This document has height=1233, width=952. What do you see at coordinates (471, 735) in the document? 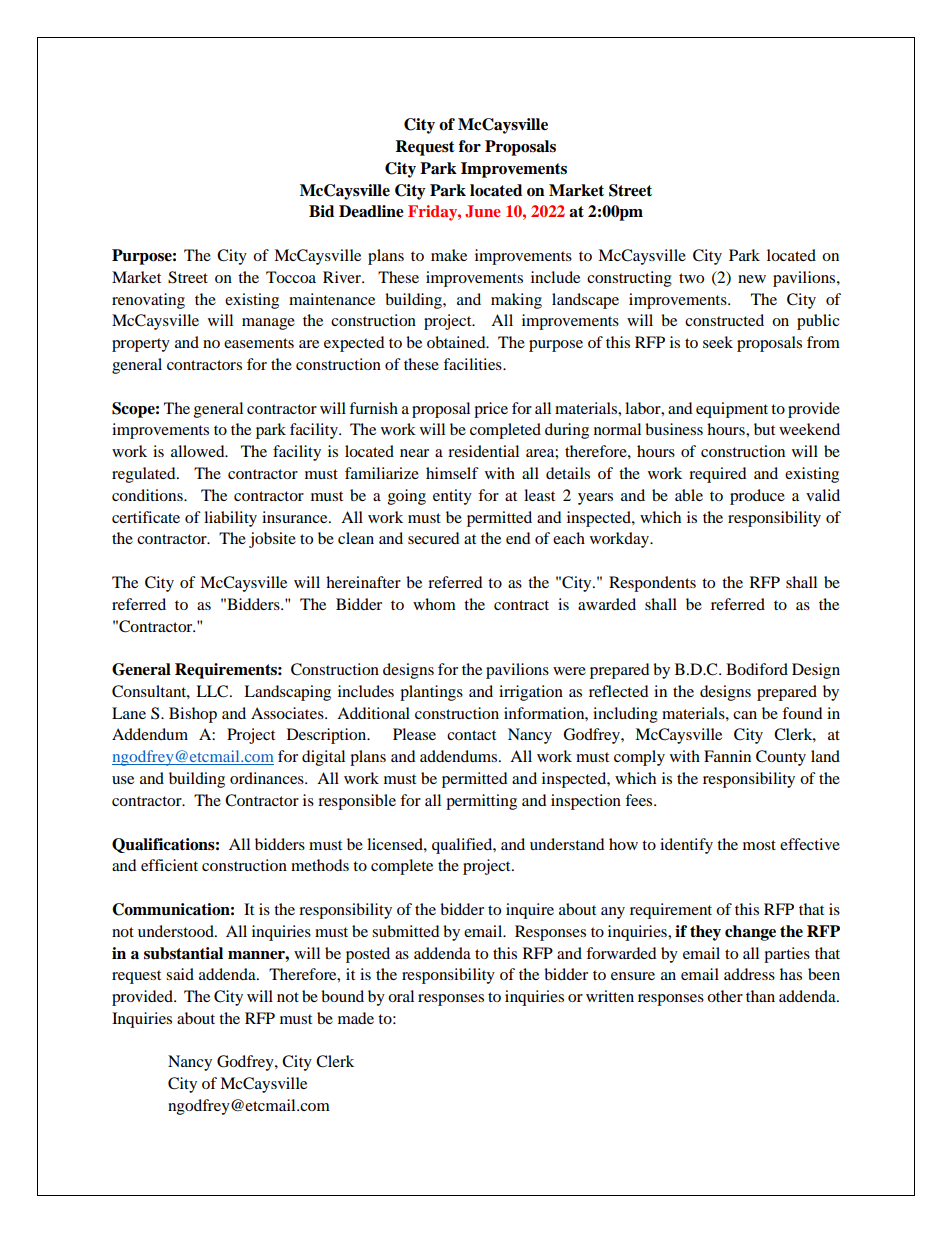
I see `contact` at bounding box center [471, 735].
